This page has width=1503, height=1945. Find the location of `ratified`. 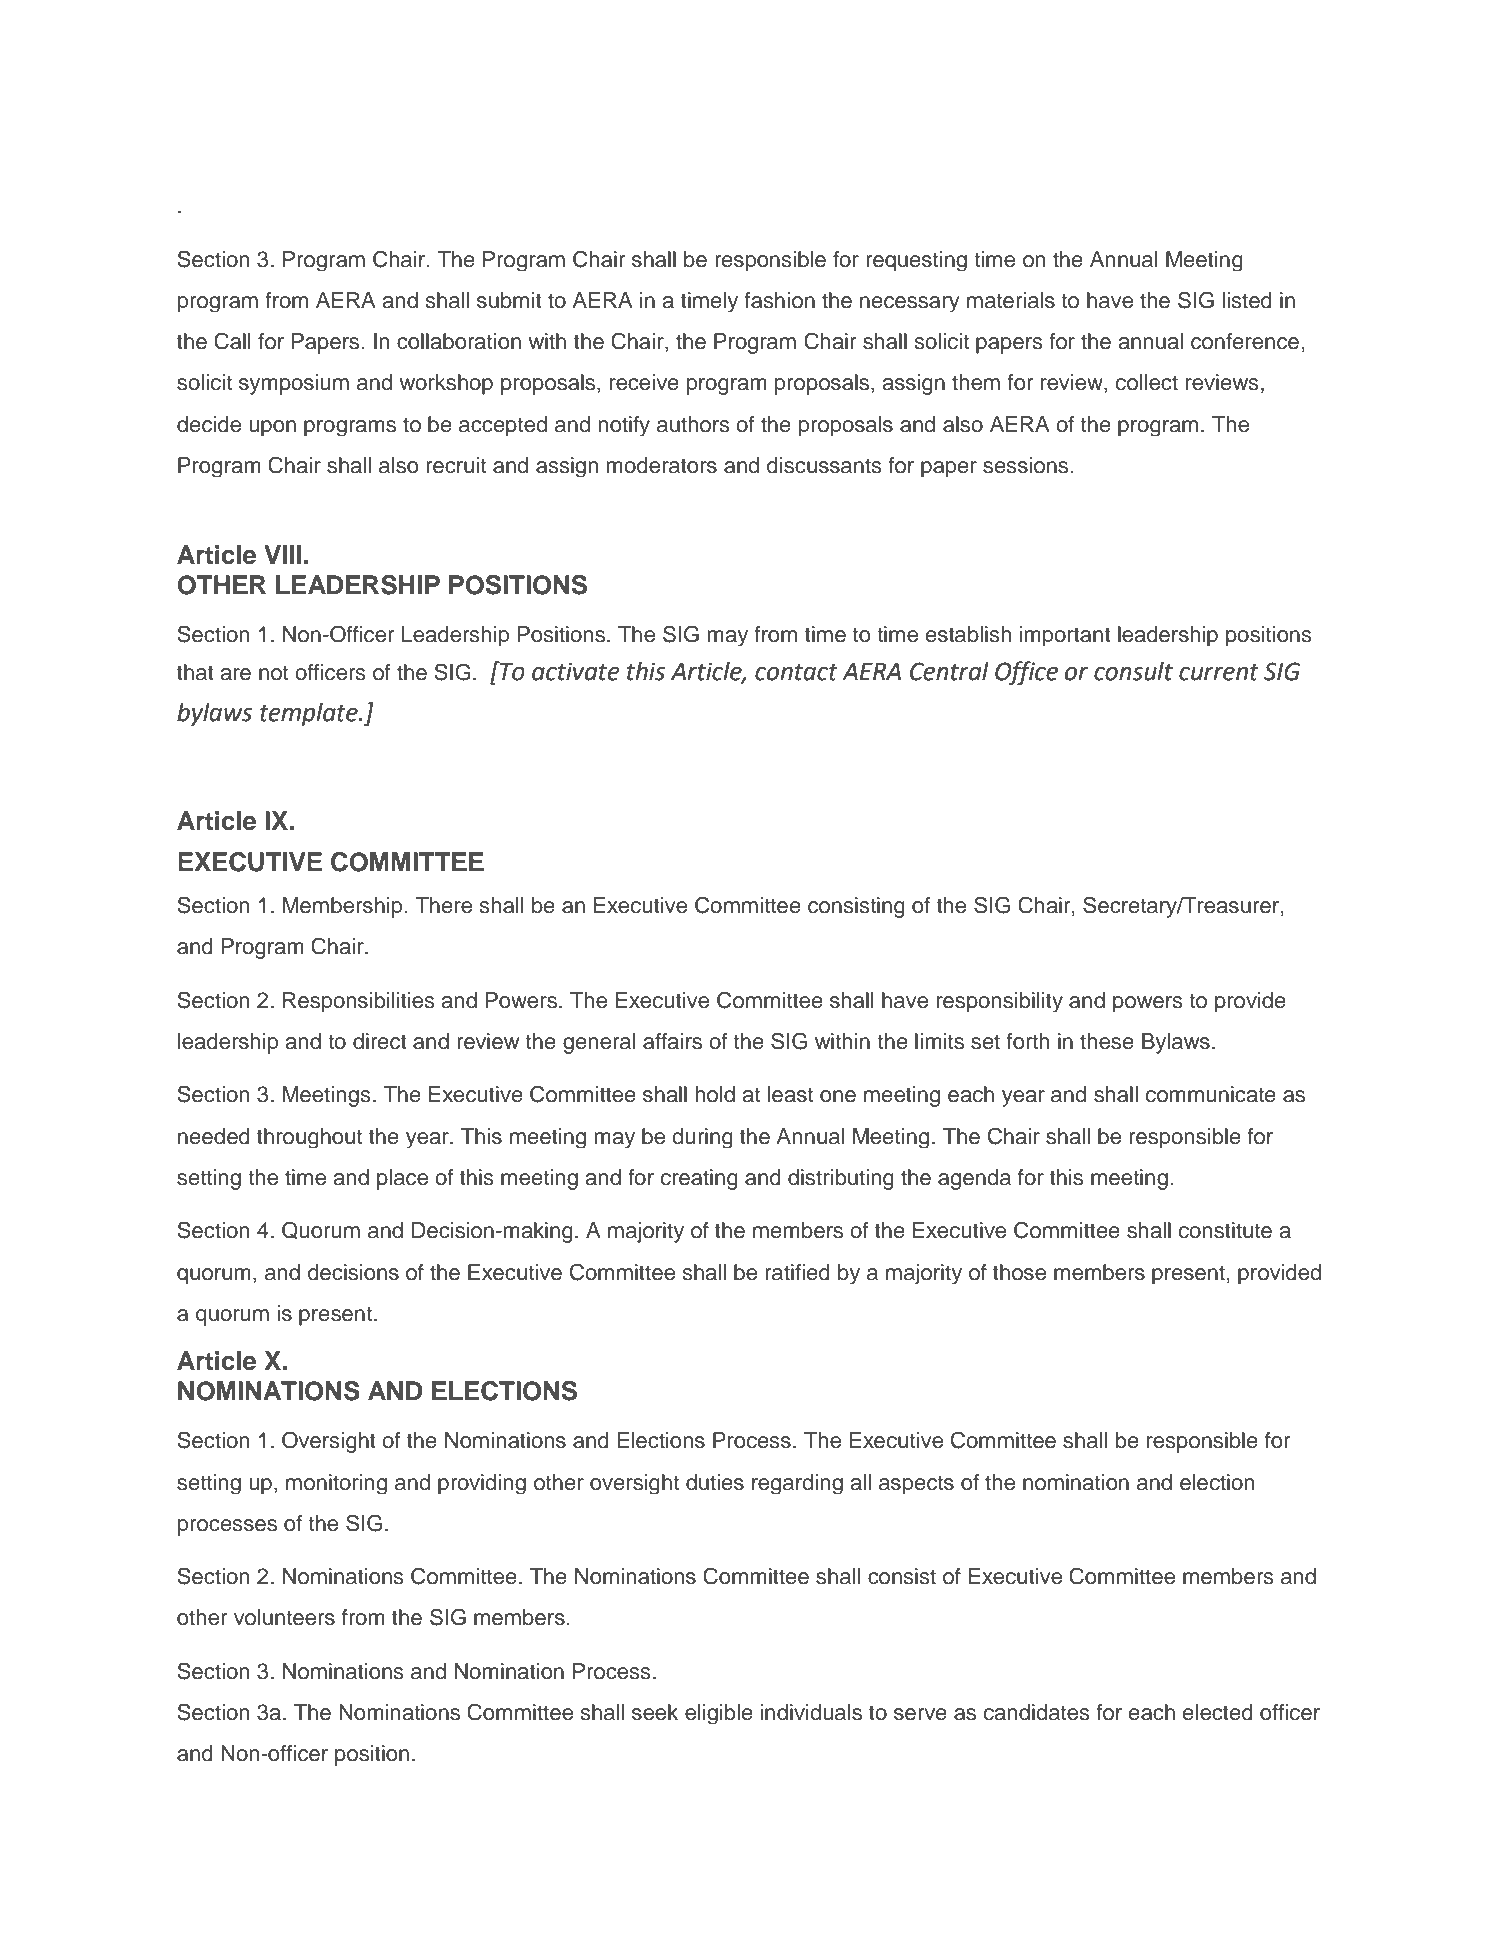

ratified is located at coordinates (797, 1272).
